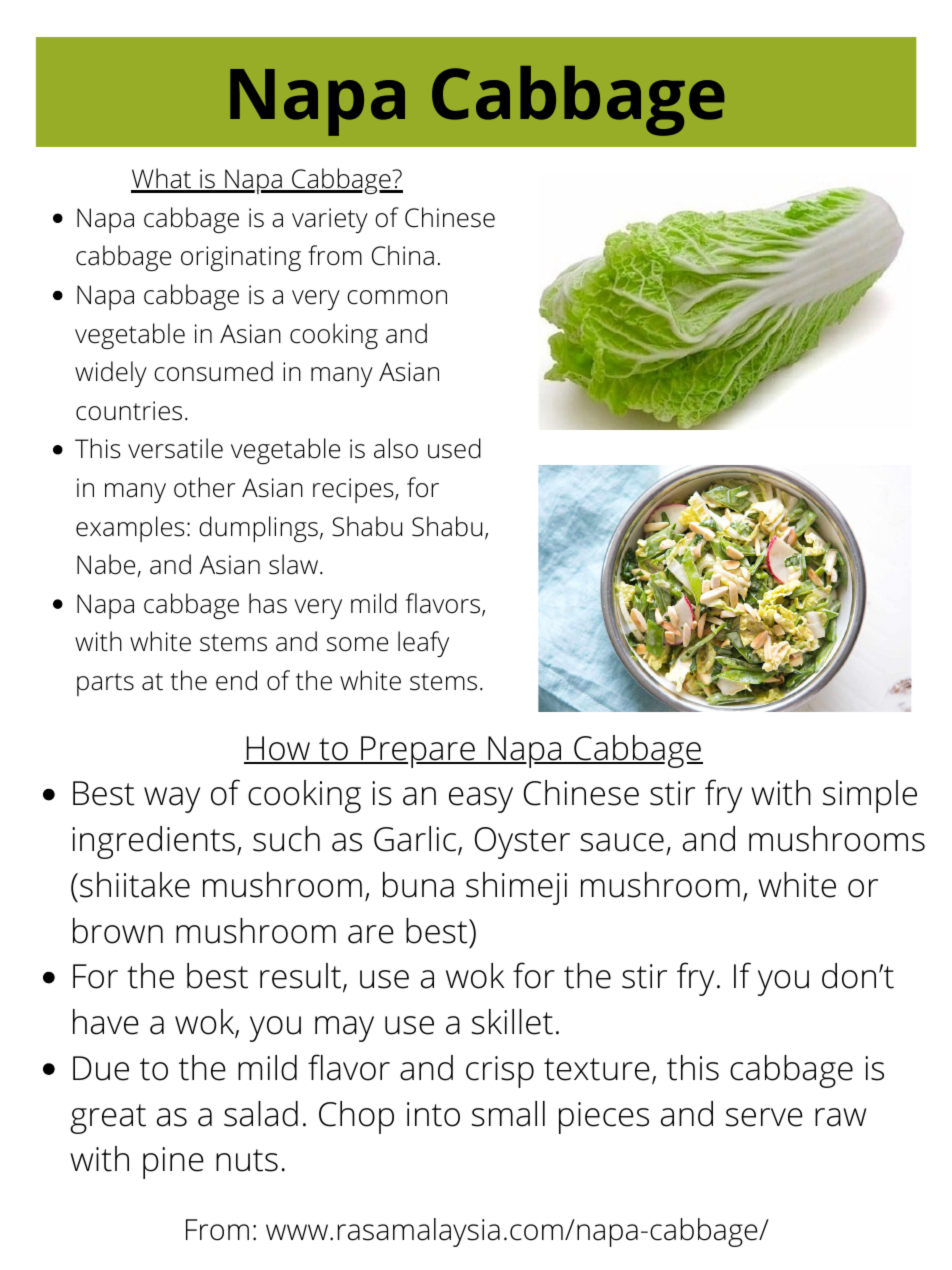 The image size is (952, 1270). I want to click on small, so click(508, 1114).
